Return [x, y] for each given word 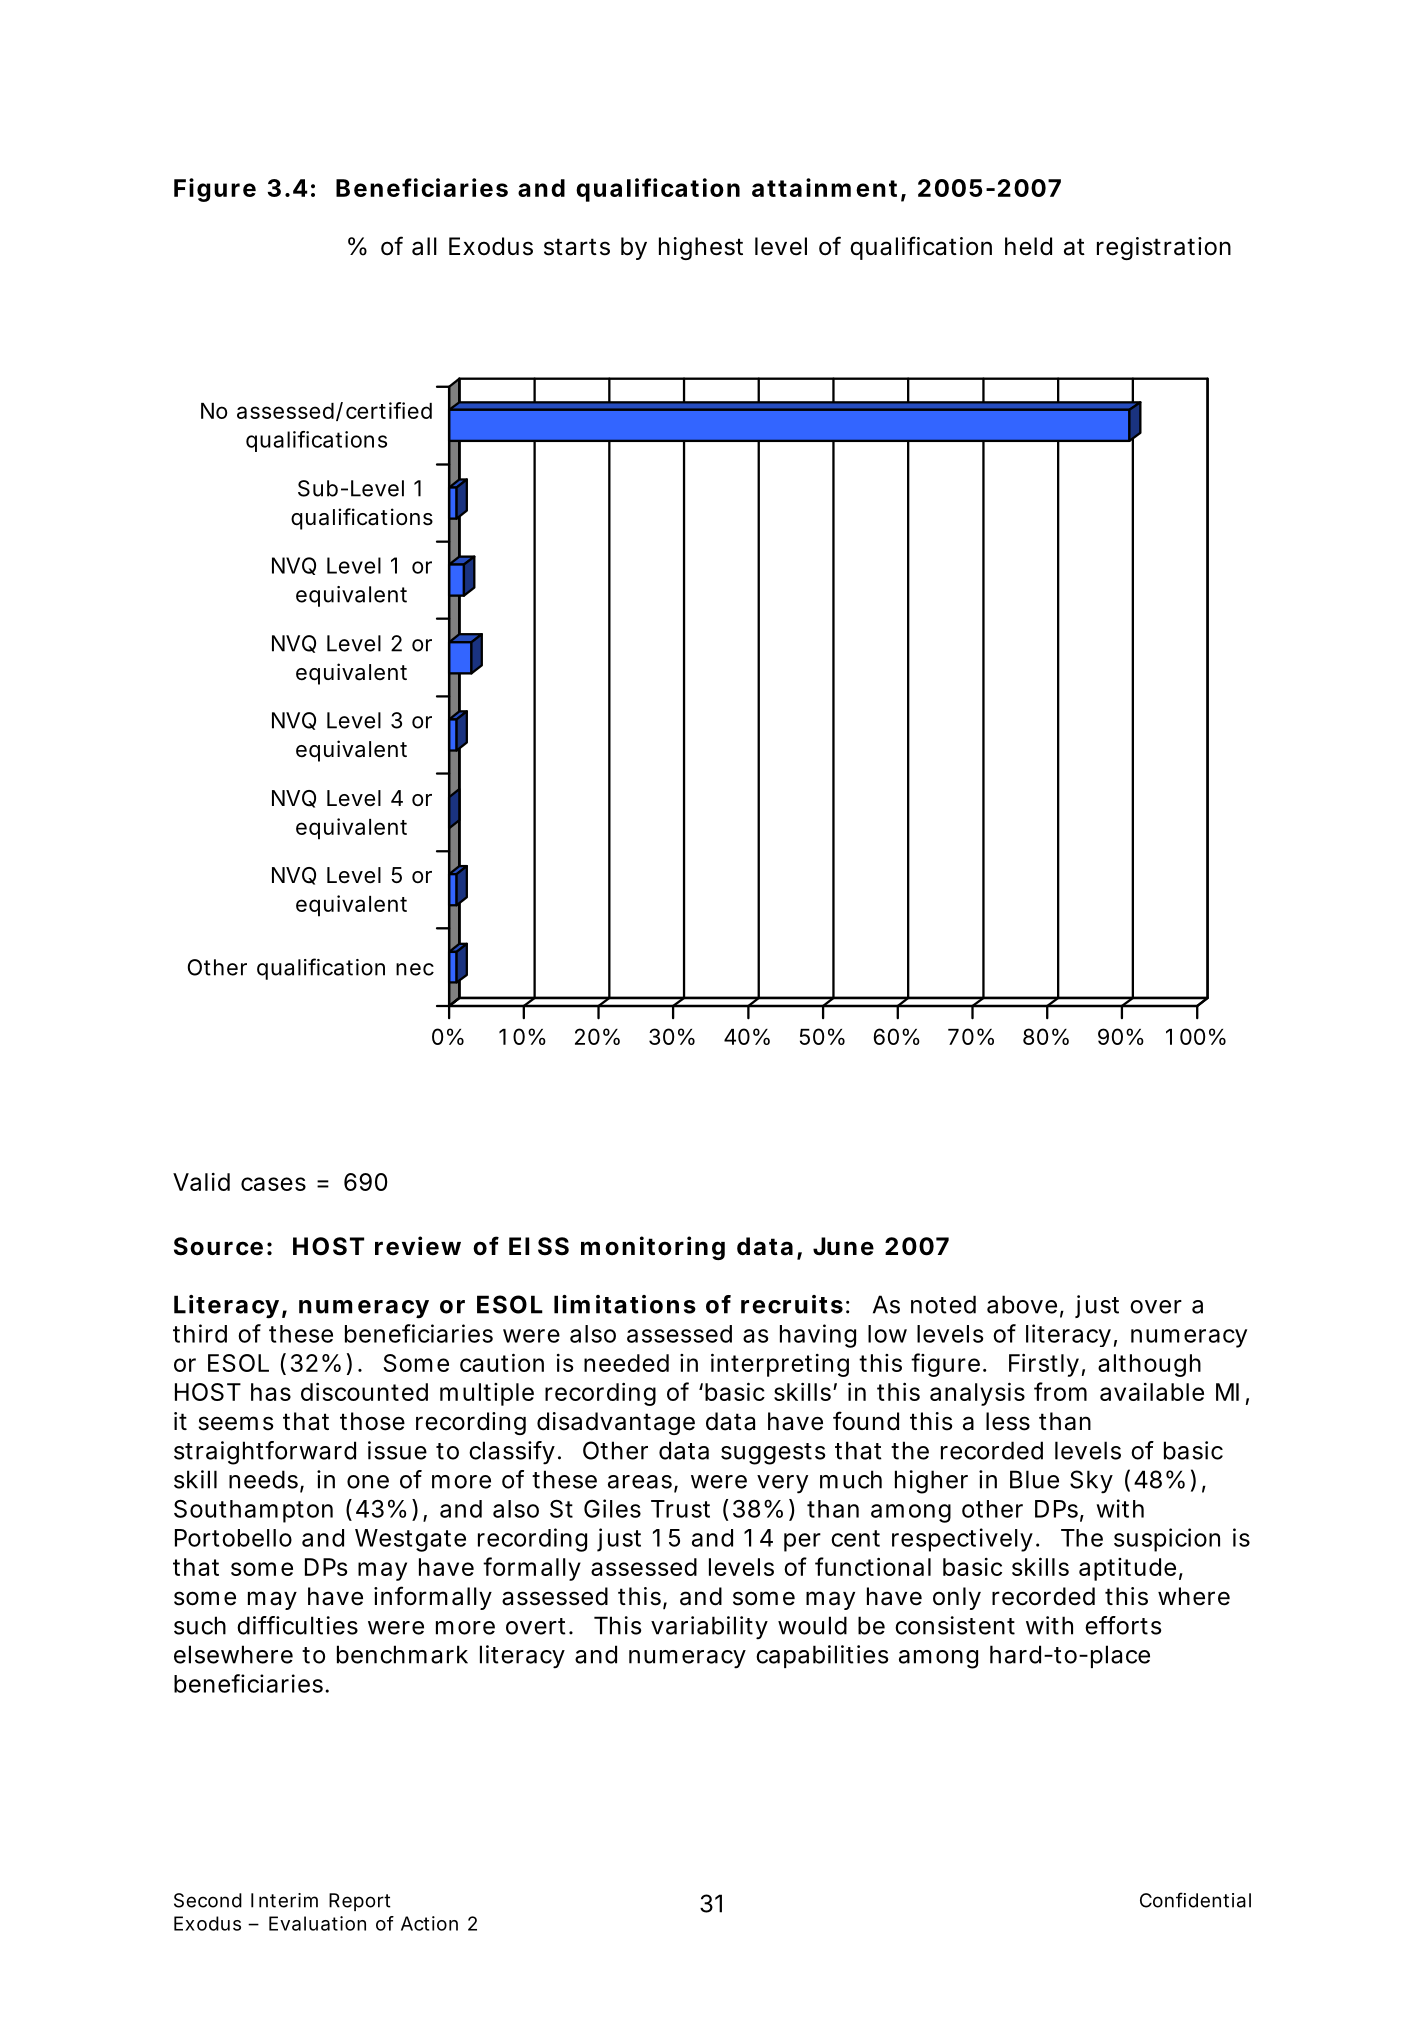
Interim [284, 1900]
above [1022, 1304]
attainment [824, 187]
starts [577, 247]
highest [701, 248]
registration [1164, 248]
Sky [1091, 1482]
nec [415, 969]
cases [273, 1184]
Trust [680, 1509]
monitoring [653, 1248]
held [1028, 246]
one [368, 1482]
